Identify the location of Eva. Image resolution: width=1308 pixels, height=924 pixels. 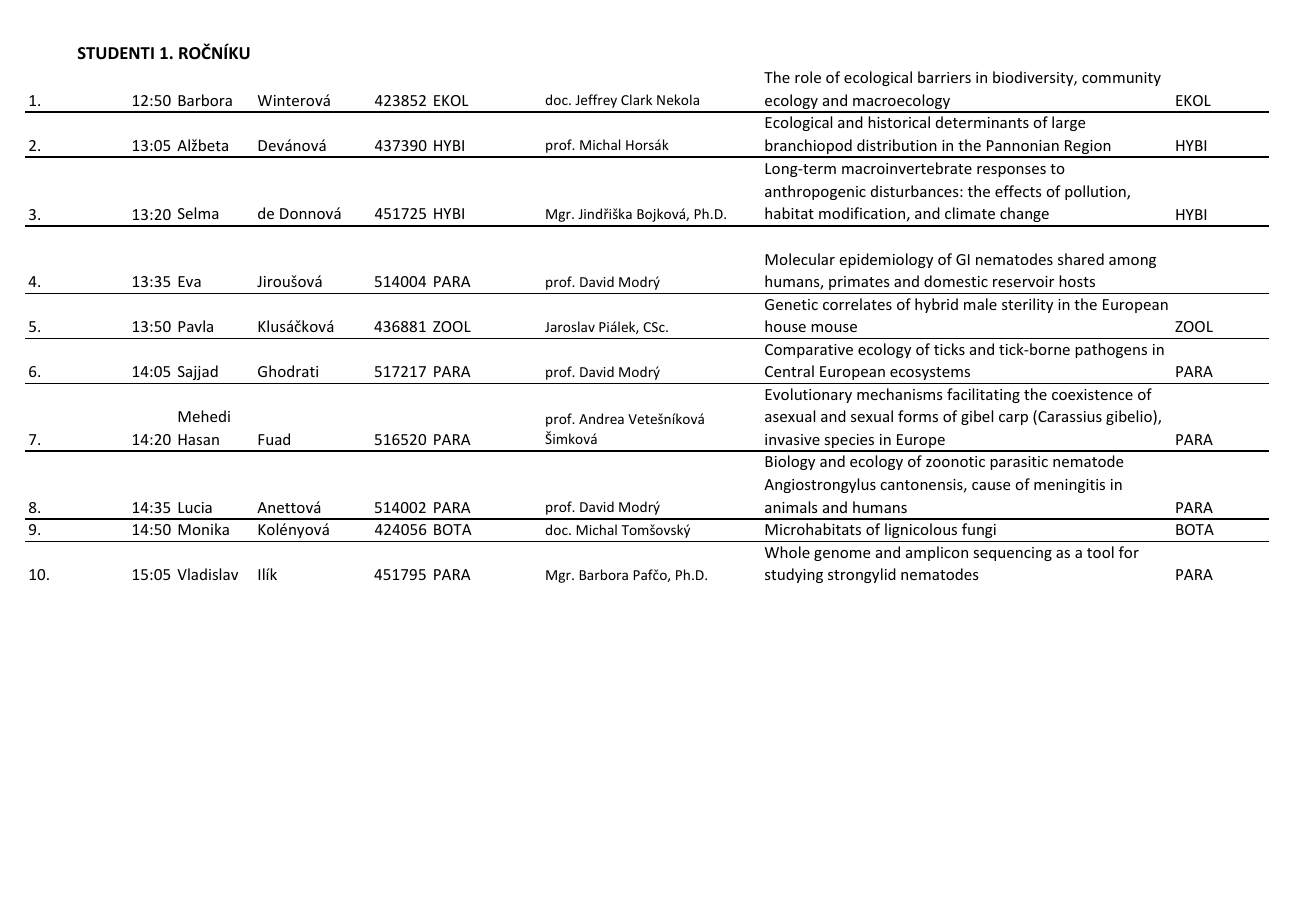
(189, 281).
